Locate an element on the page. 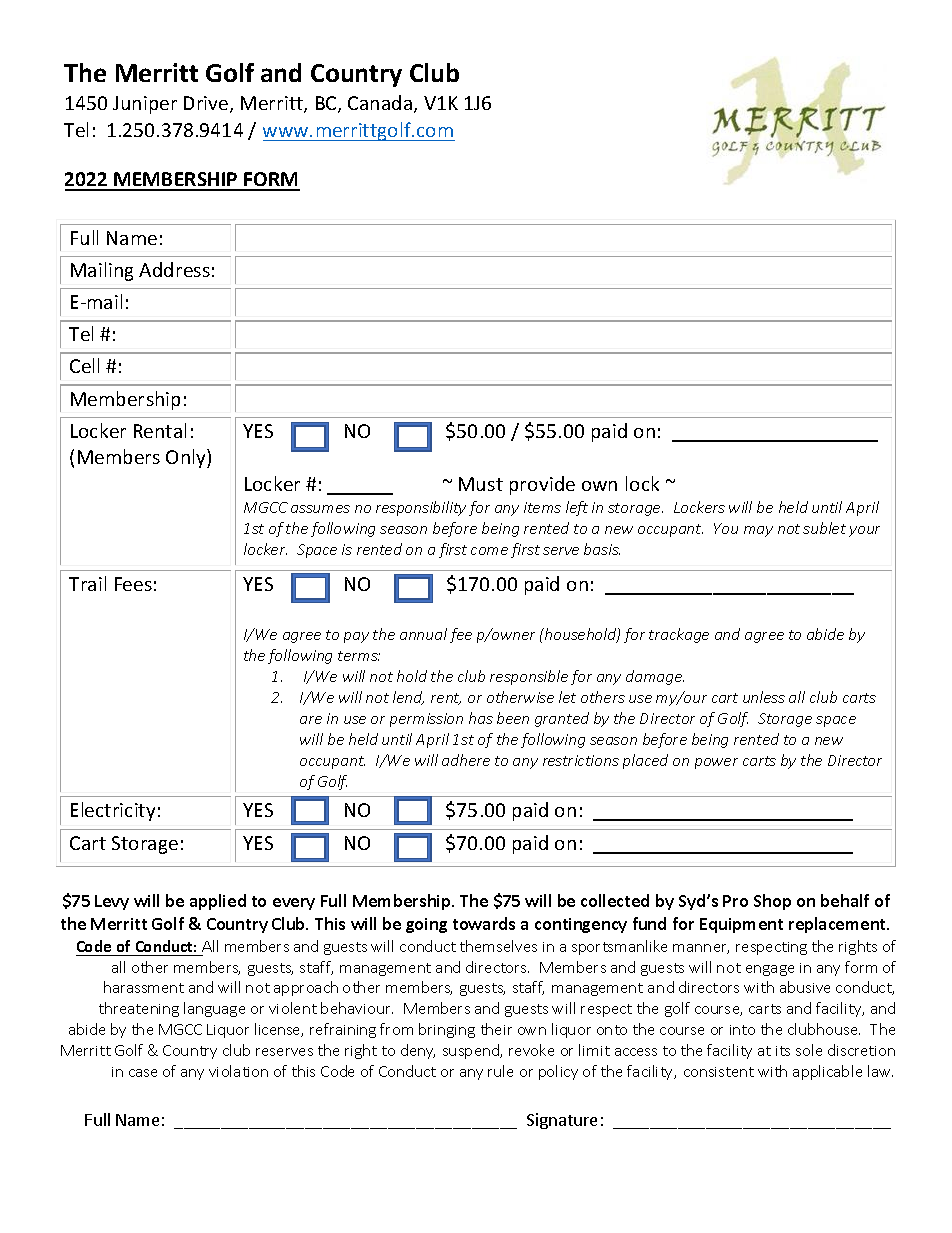 This document has height=1233, width=952. adhere is located at coordinates (466, 760).
